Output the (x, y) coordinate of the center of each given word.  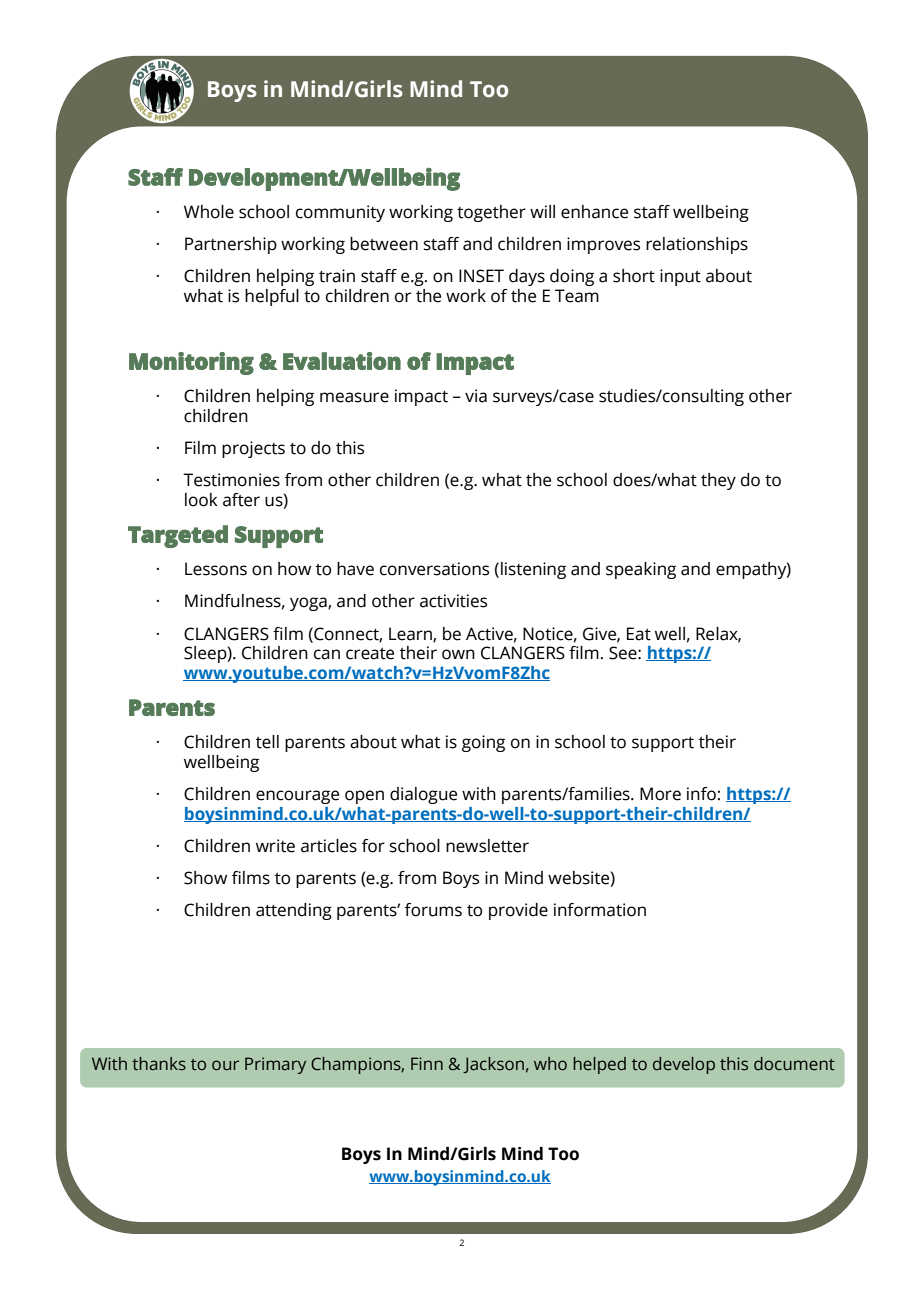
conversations (434, 569)
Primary (275, 1065)
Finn (427, 1063)
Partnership (231, 245)
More (660, 794)
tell (267, 742)
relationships (697, 245)
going (483, 743)
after (241, 500)
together (491, 213)
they (718, 481)
